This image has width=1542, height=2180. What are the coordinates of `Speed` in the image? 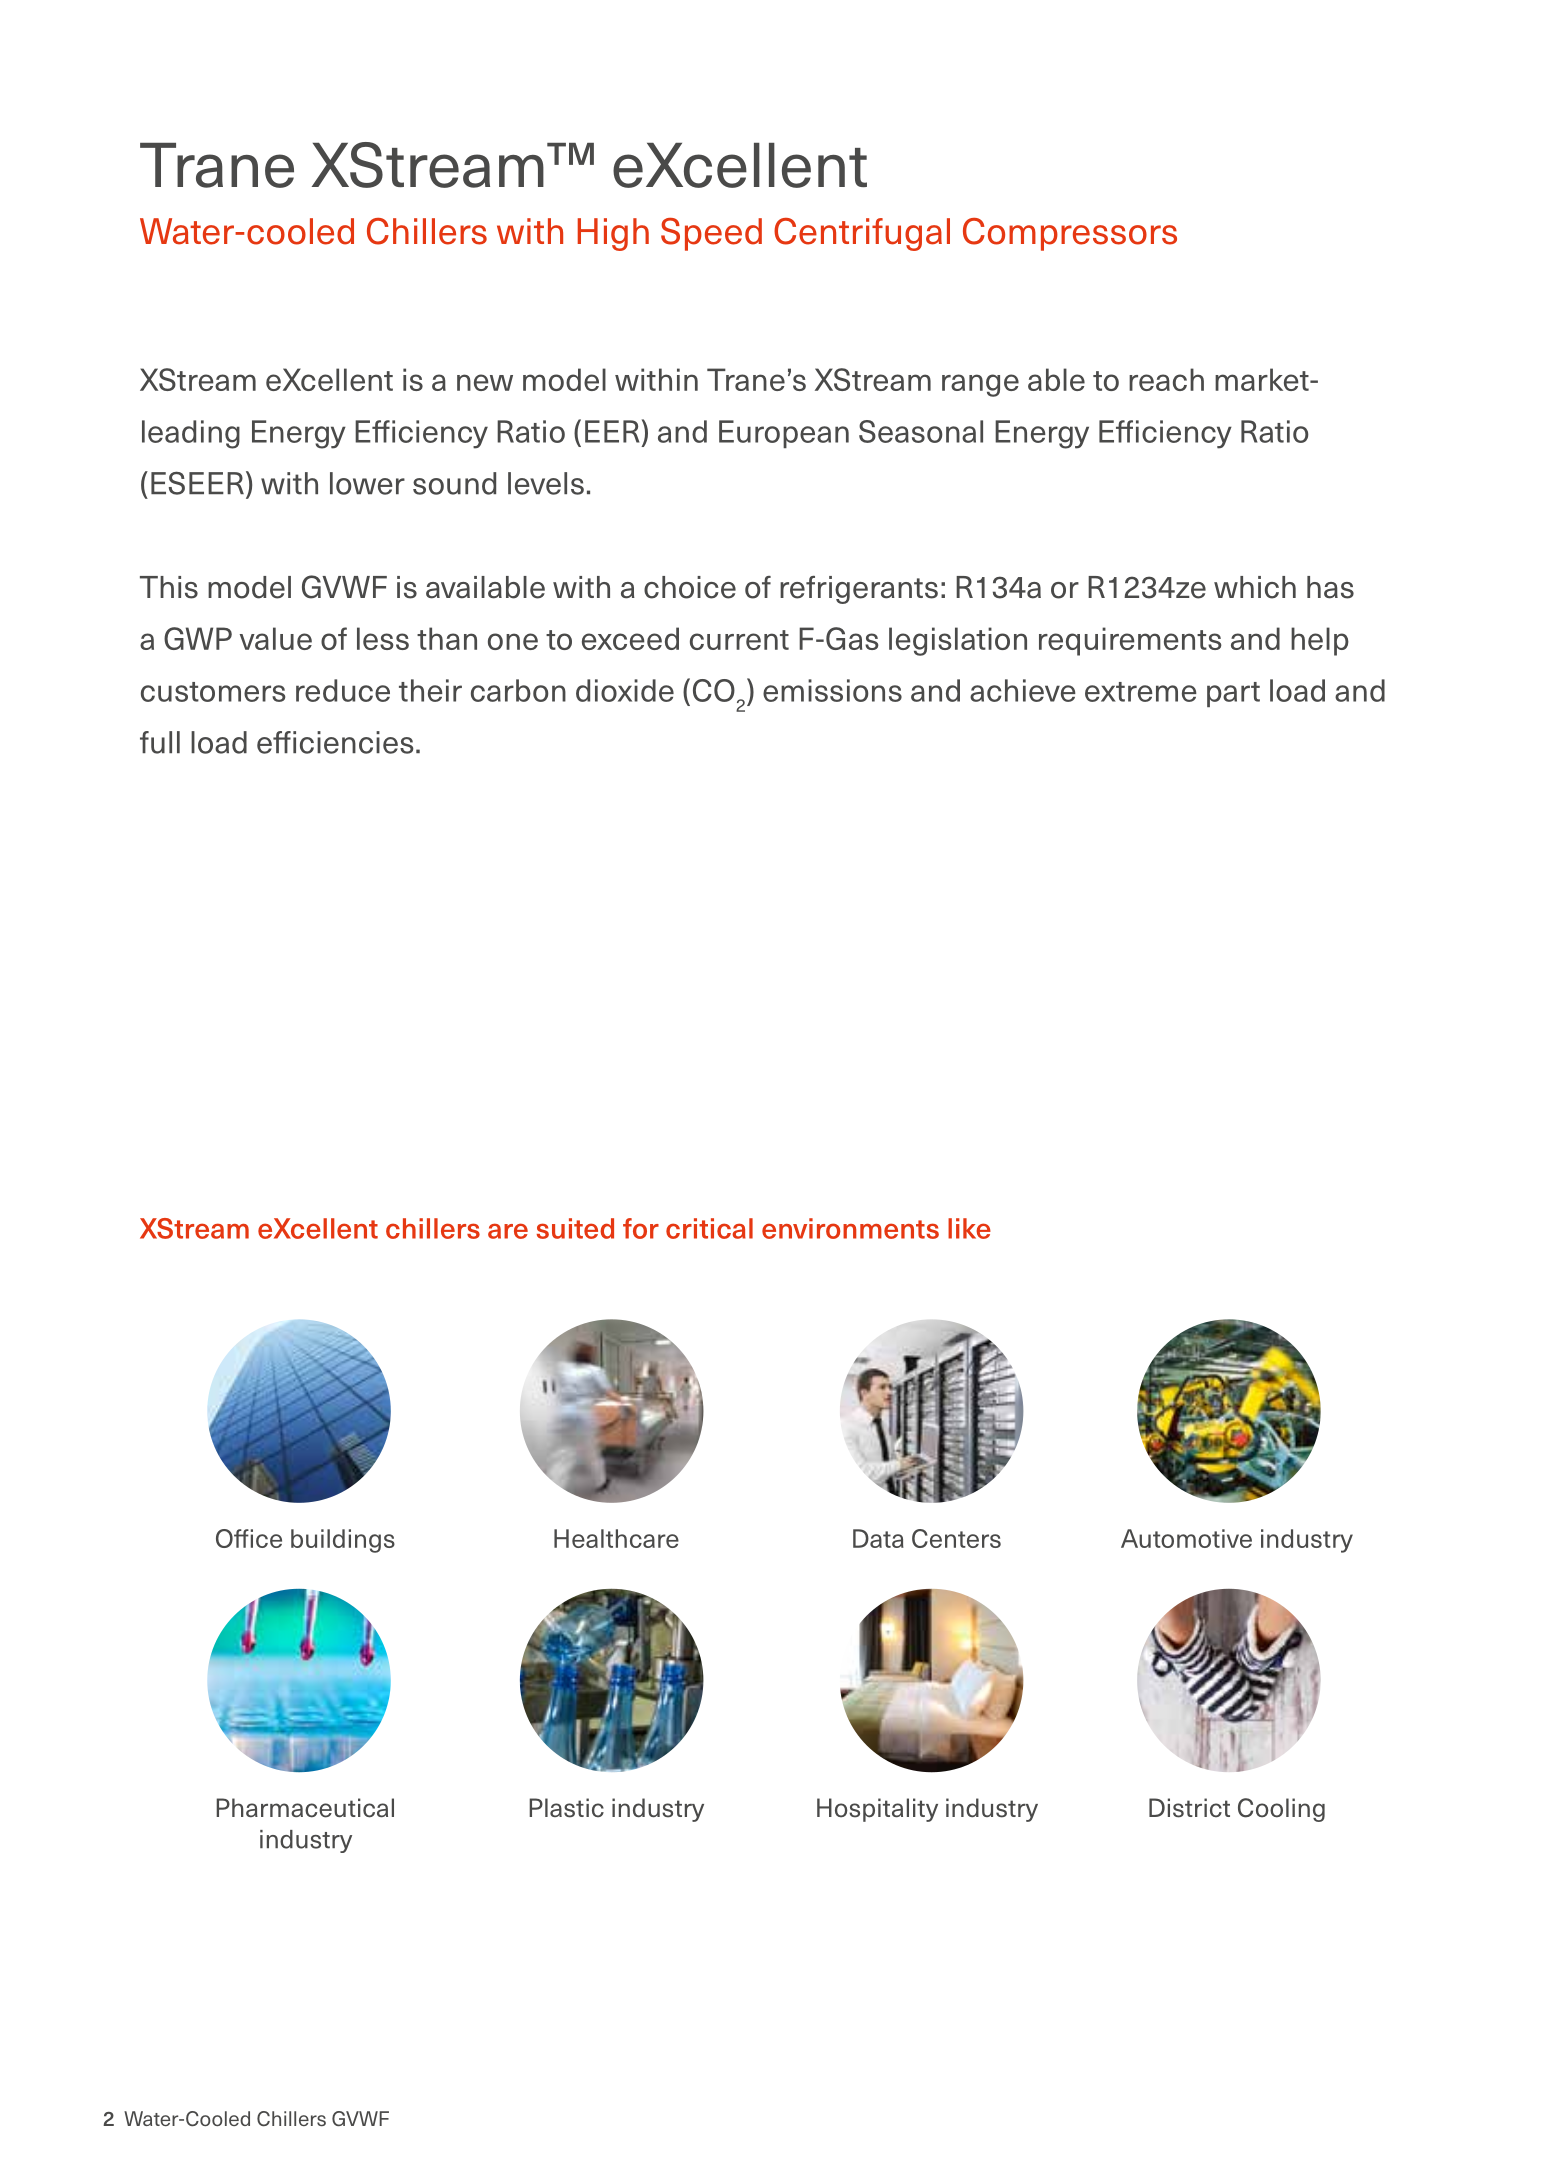 It's located at (711, 234).
